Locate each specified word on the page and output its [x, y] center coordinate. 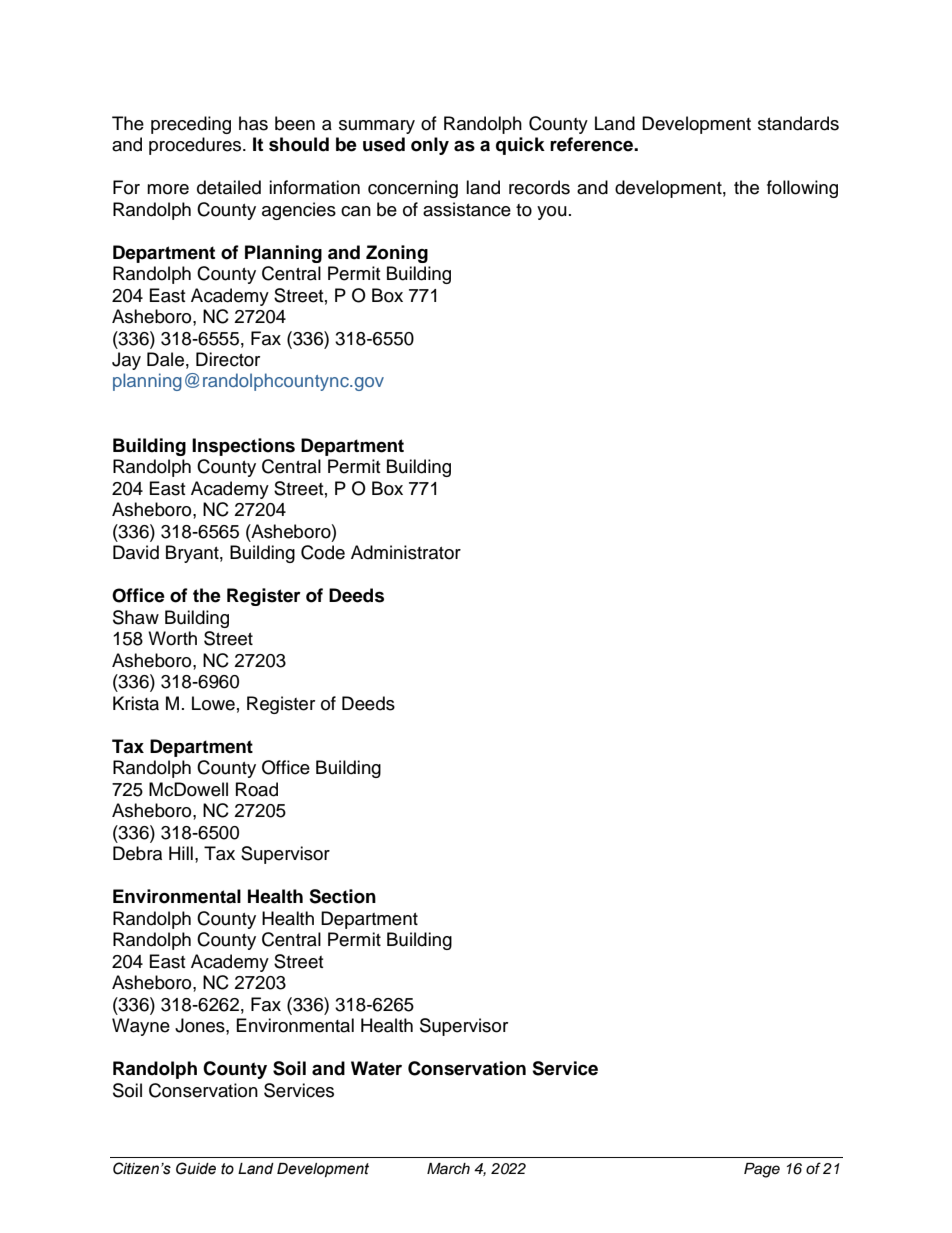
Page [762, 1170]
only [430, 146]
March [448, 1169]
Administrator [406, 552]
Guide [196, 1168]
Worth [172, 638]
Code [323, 552]
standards [798, 123]
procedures [196, 146]
